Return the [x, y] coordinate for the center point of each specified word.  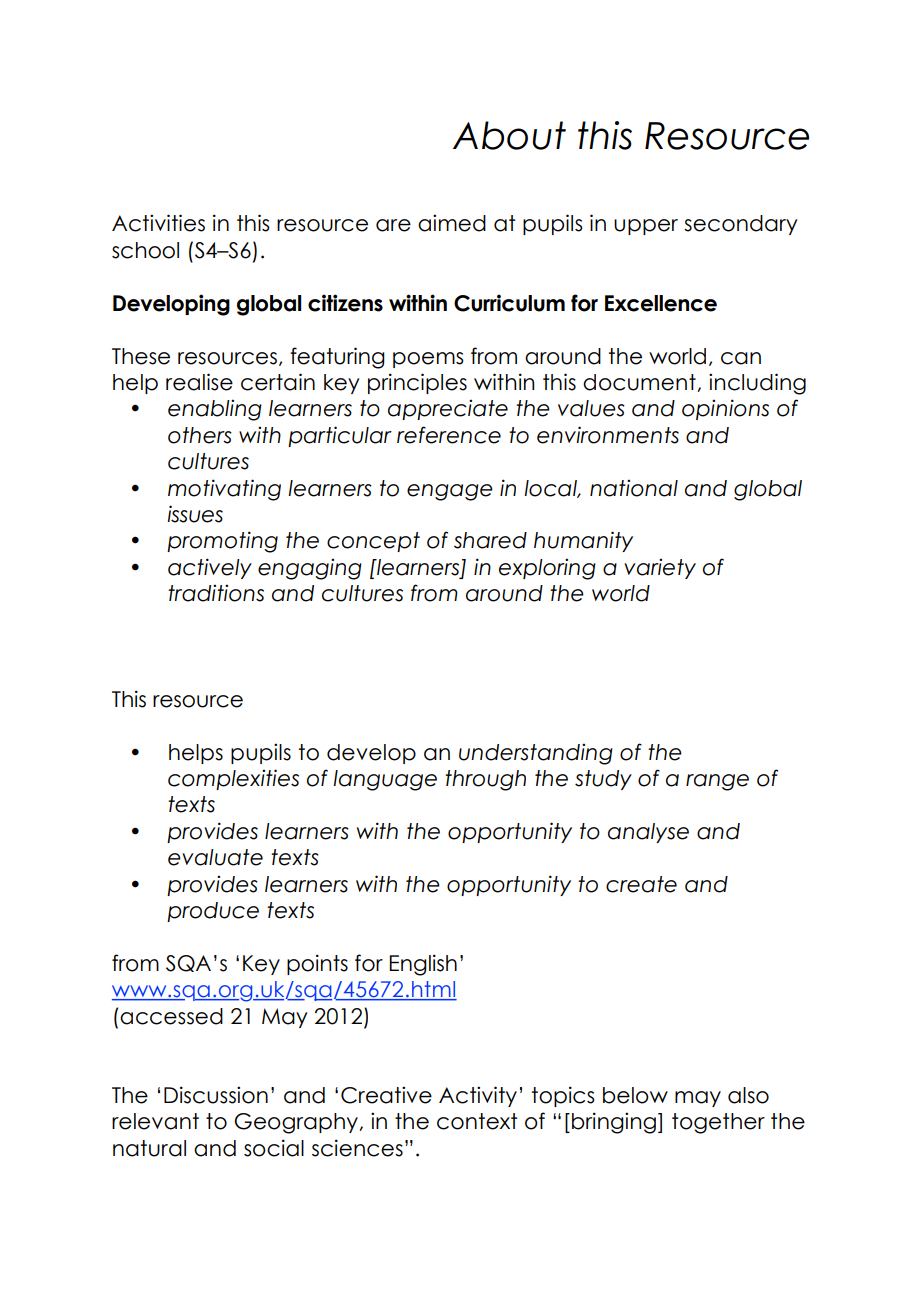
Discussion [216, 1095]
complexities [233, 779]
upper [646, 227]
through [485, 780]
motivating [224, 490]
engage [450, 492]
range [717, 782]
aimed [452, 223]
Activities [158, 223]
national [634, 488]
